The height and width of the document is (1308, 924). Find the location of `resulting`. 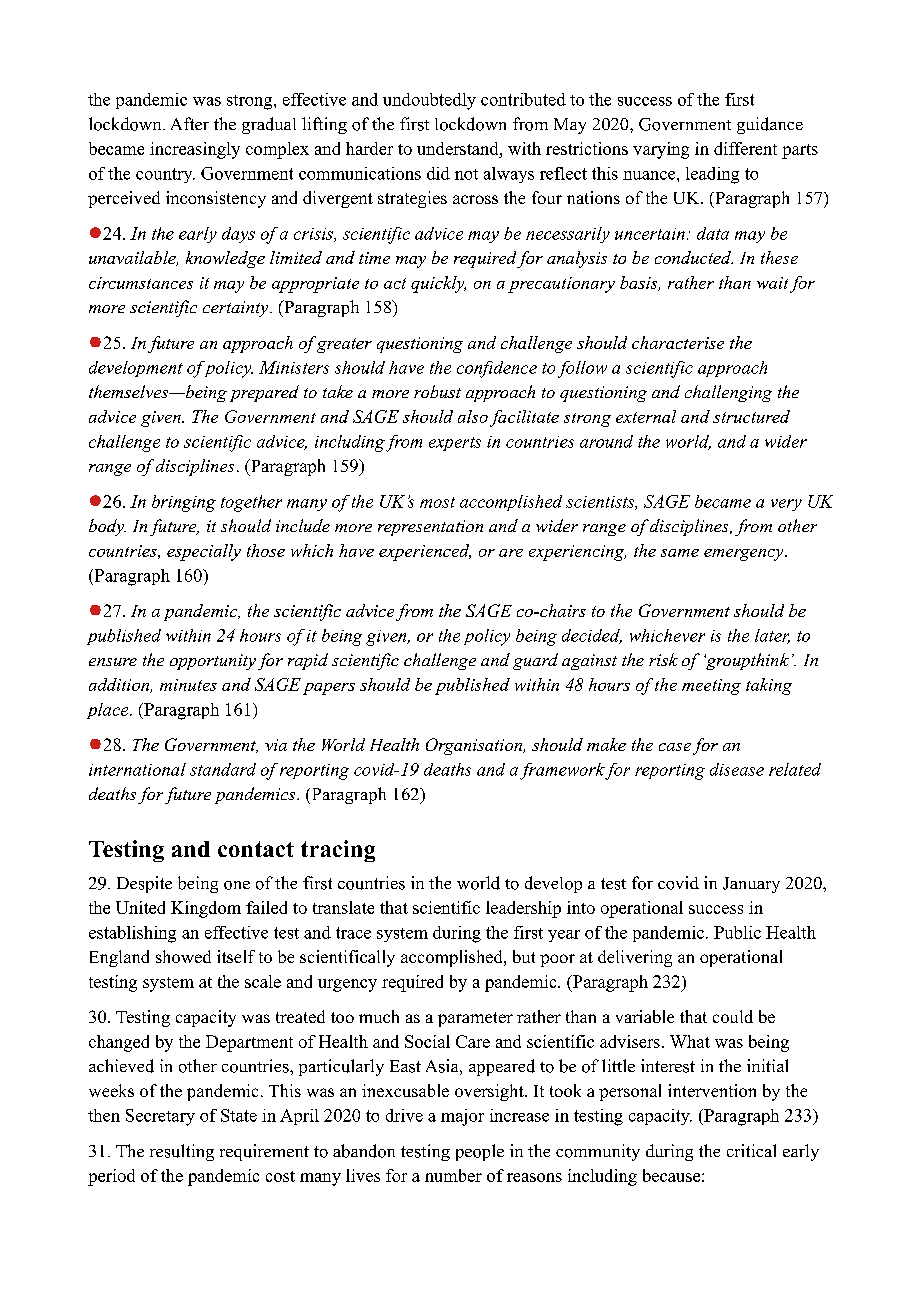

resulting is located at coordinates (182, 1152).
